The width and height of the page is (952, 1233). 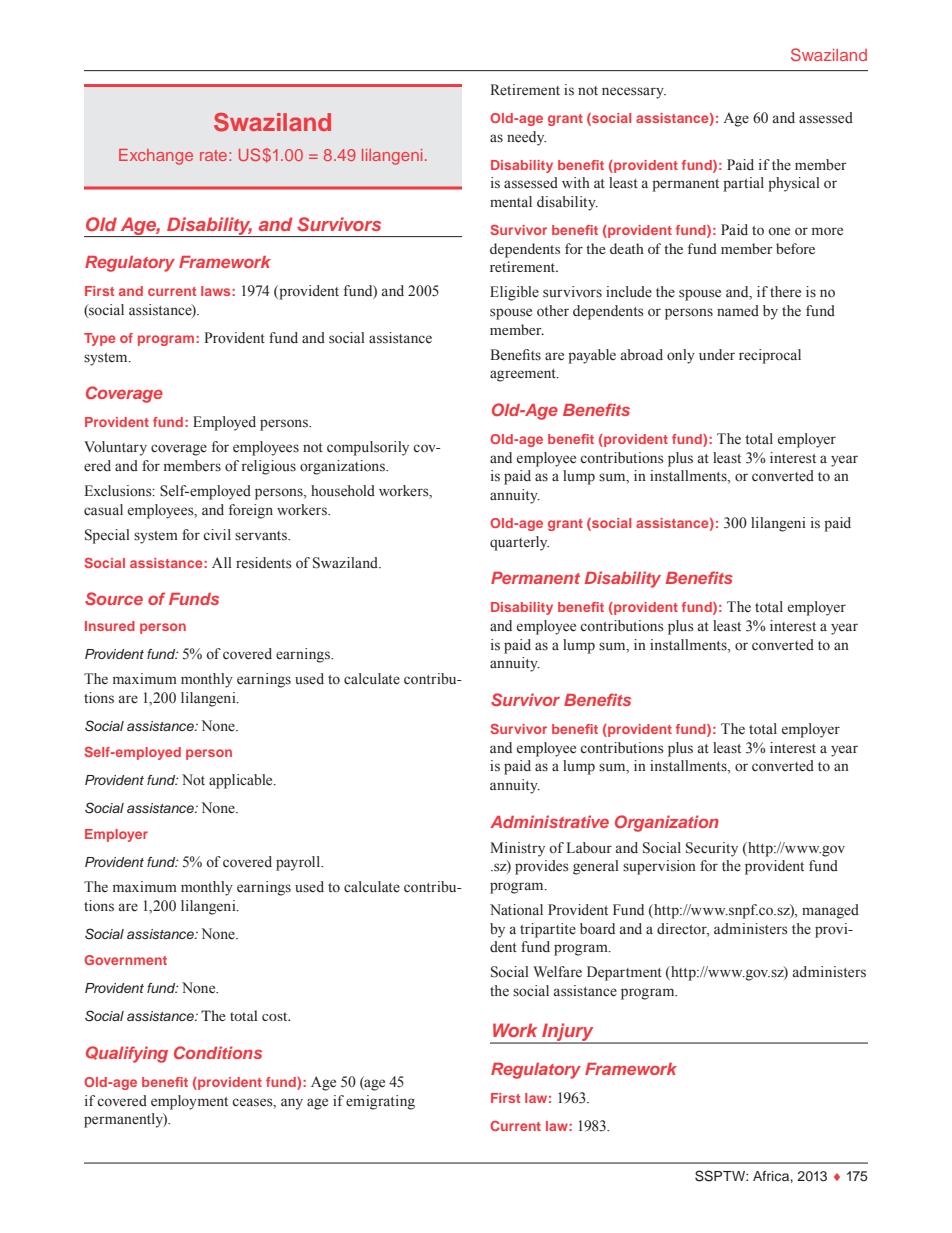 I want to click on Eligible, so click(x=514, y=293).
